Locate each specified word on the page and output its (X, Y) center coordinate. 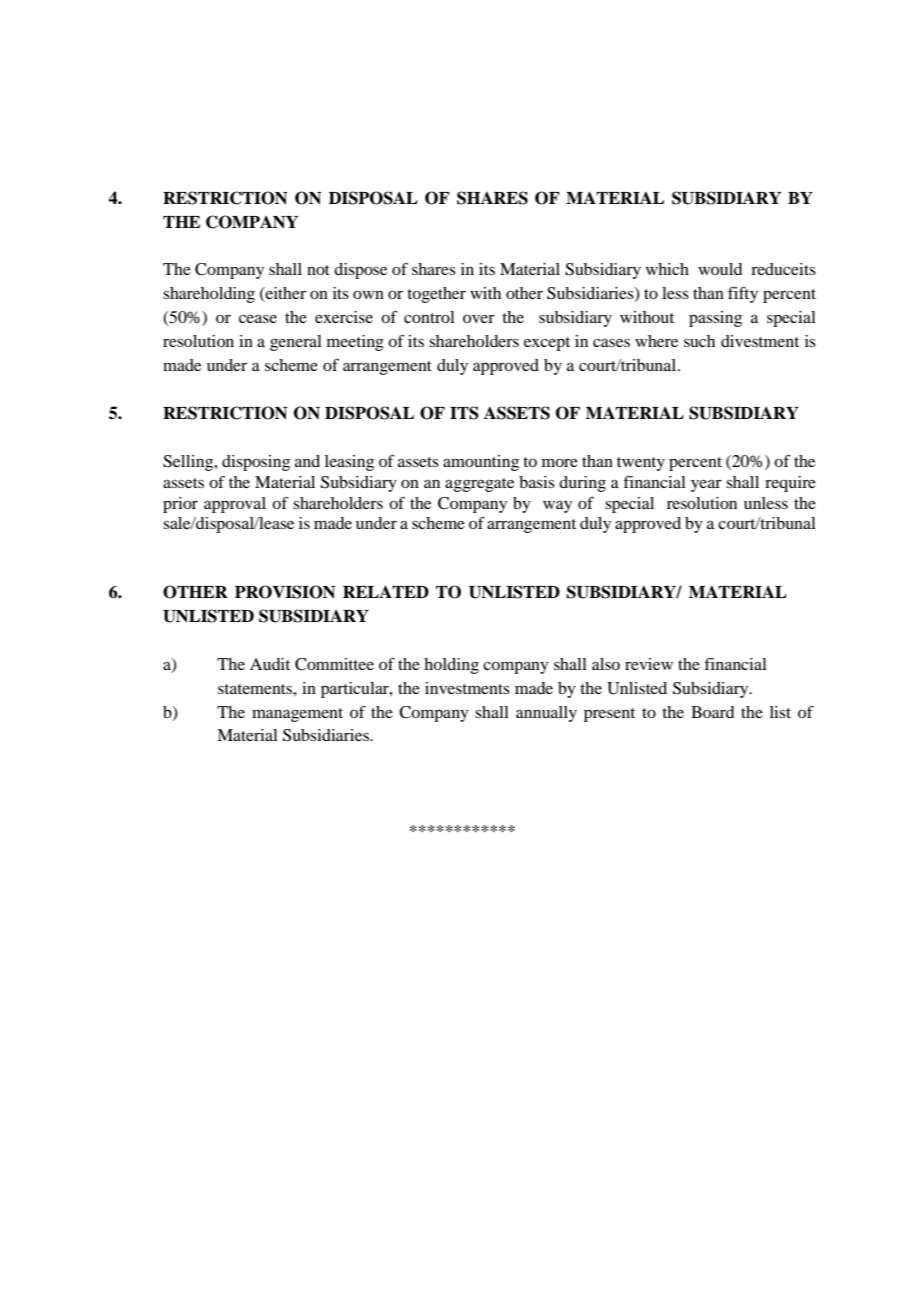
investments (467, 688)
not (318, 270)
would (720, 269)
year (706, 485)
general (296, 343)
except (547, 344)
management (297, 715)
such (699, 341)
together (436, 295)
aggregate (479, 485)
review (649, 664)
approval (235, 505)
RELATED (386, 591)
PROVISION (285, 592)
